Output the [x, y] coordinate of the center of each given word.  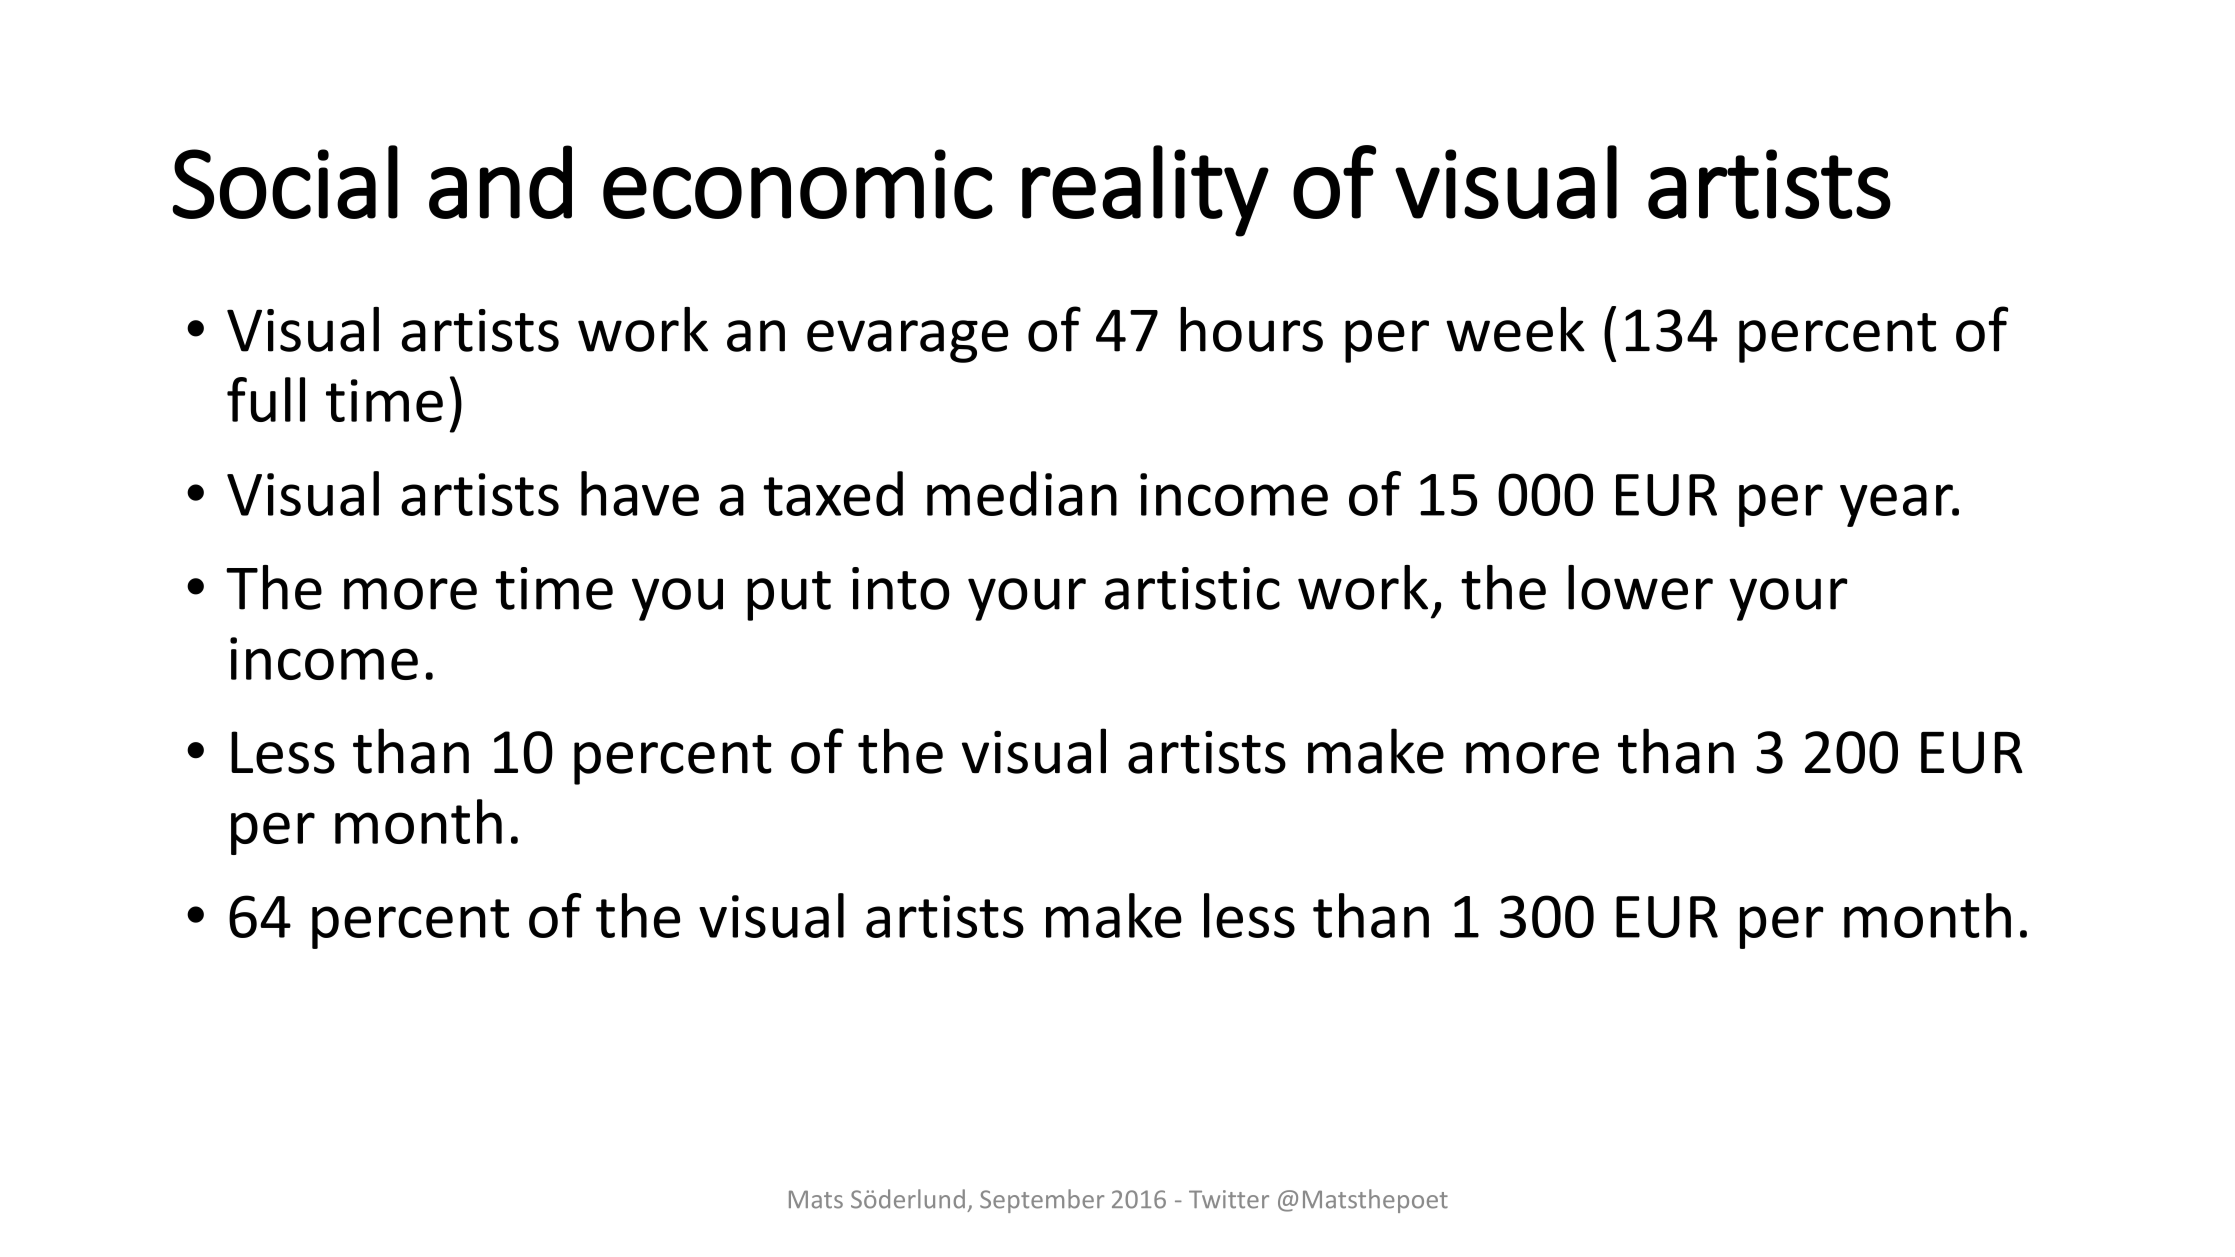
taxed [833, 493]
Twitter [1229, 1199]
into [901, 588]
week [1515, 329]
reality [1145, 191]
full [266, 399]
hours [1251, 329]
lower [1640, 587]
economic [798, 184]
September [1042, 1201]
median [1022, 493]
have [640, 493]
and [500, 182]
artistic [1192, 588]
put [789, 596]
